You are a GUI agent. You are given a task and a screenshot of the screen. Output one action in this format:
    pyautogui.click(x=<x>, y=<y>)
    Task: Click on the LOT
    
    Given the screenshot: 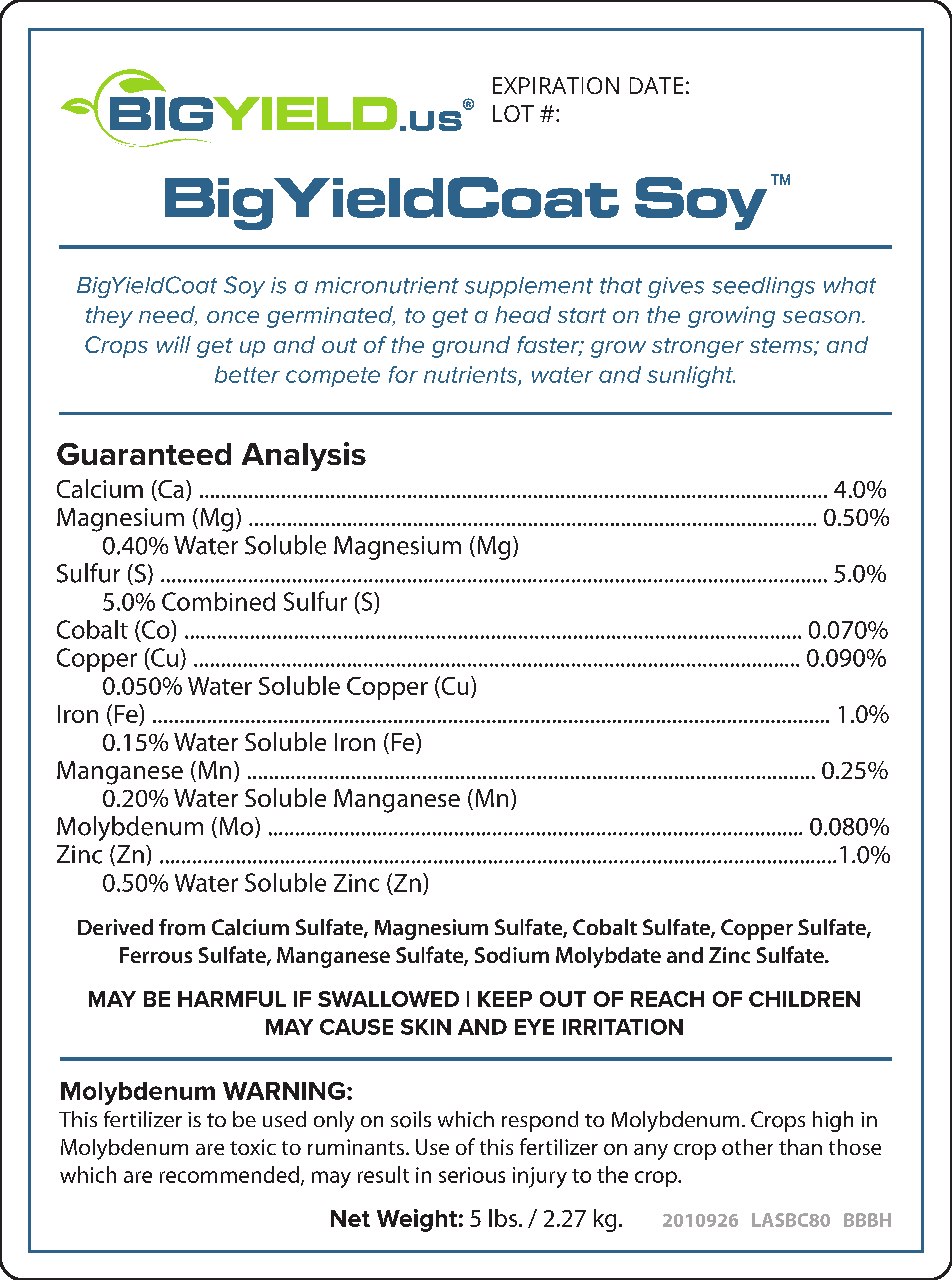 What is the action you would take?
    pyautogui.click(x=513, y=113)
